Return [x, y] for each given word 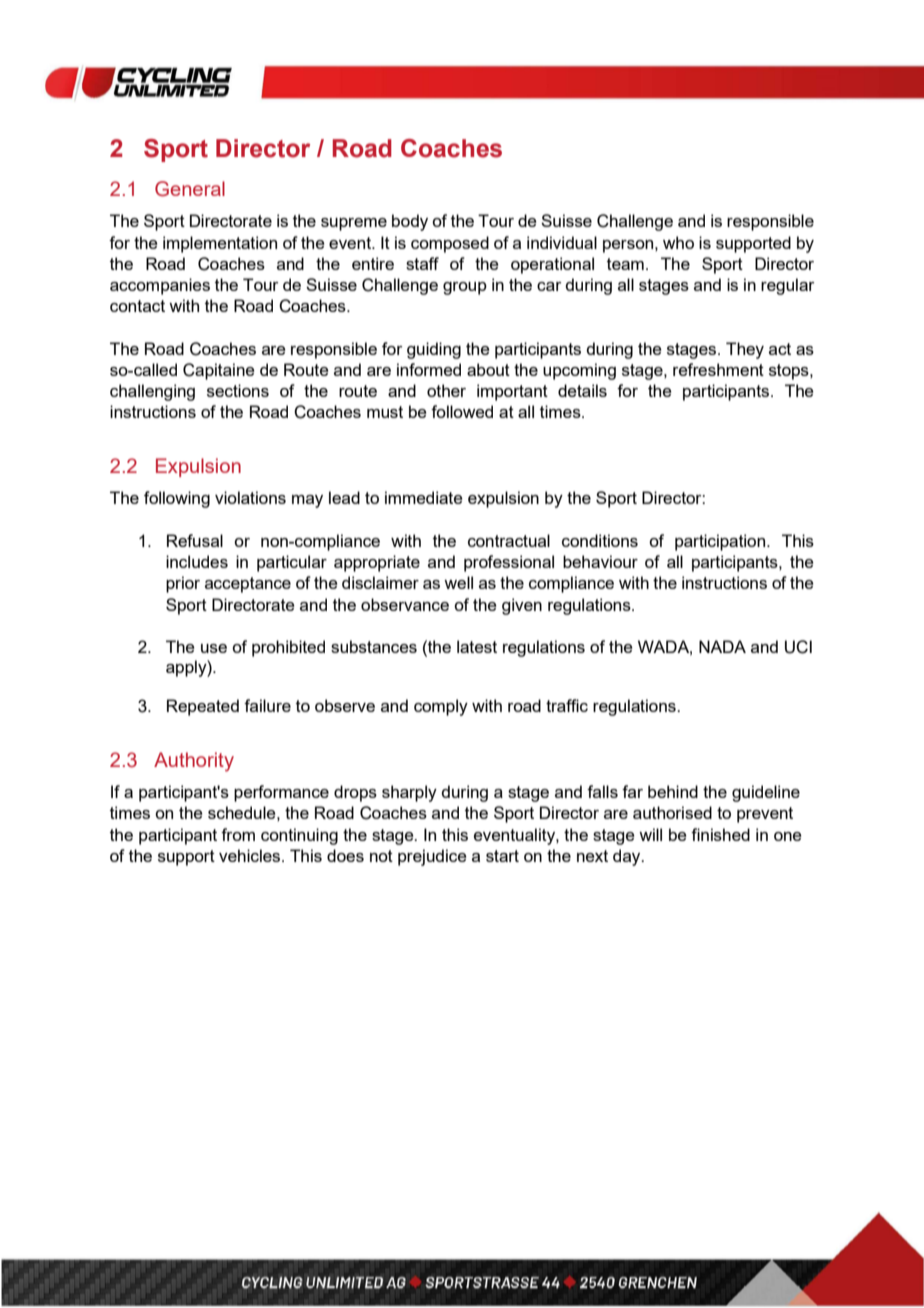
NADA [722, 646]
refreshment [718, 369]
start [502, 856]
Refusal [195, 540]
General [190, 189]
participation [721, 542]
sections [238, 390]
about [488, 369]
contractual [509, 540]
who [678, 242]
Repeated [203, 707]
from [238, 834]
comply [441, 707]
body [410, 222]
